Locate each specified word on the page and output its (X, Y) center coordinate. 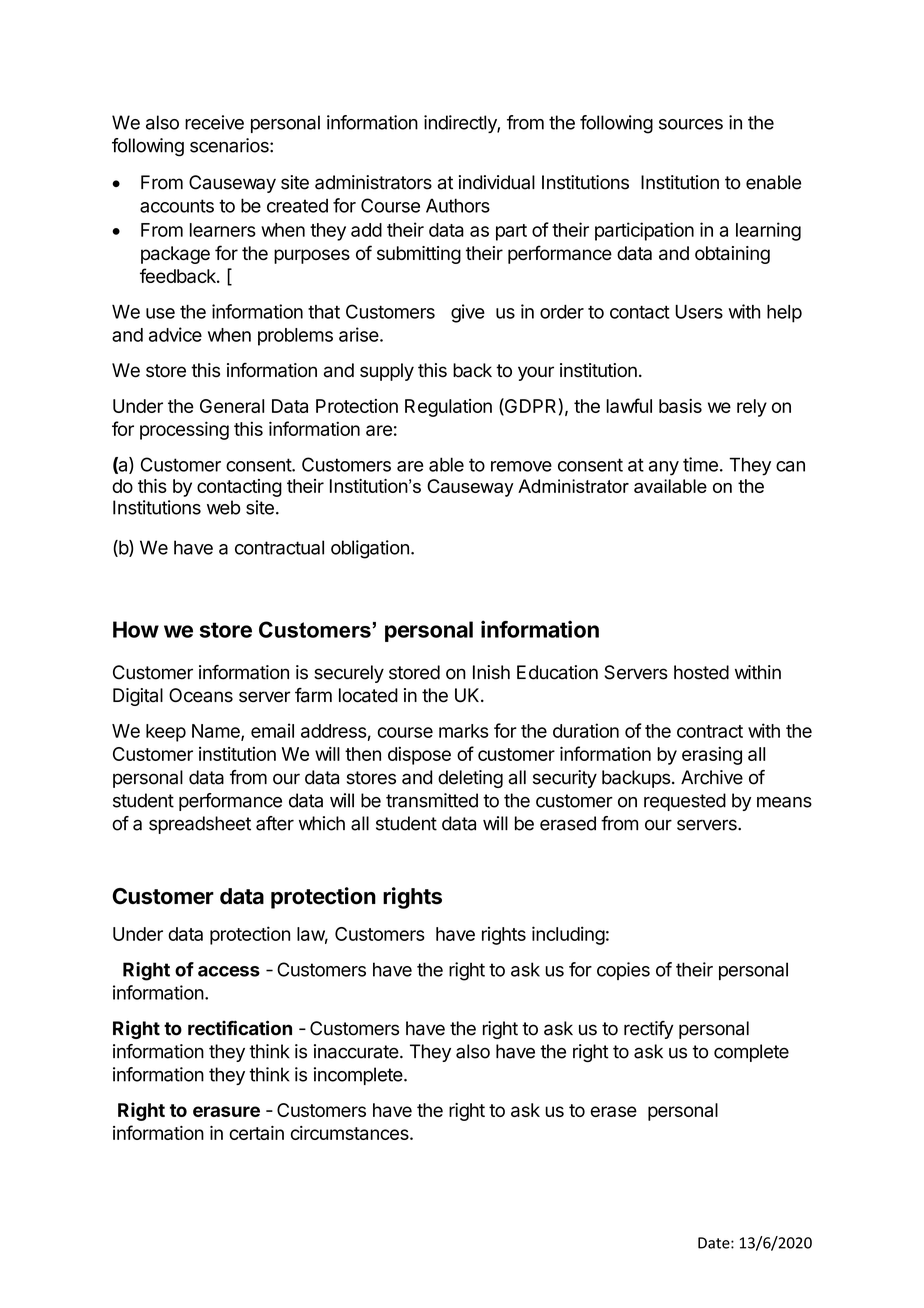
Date (715, 1243)
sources (691, 124)
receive (214, 122)
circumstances (351, 1133)
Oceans (201, 695)
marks (464, 731)
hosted (701, 672)
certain (256, 1133)
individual (497, 182)
